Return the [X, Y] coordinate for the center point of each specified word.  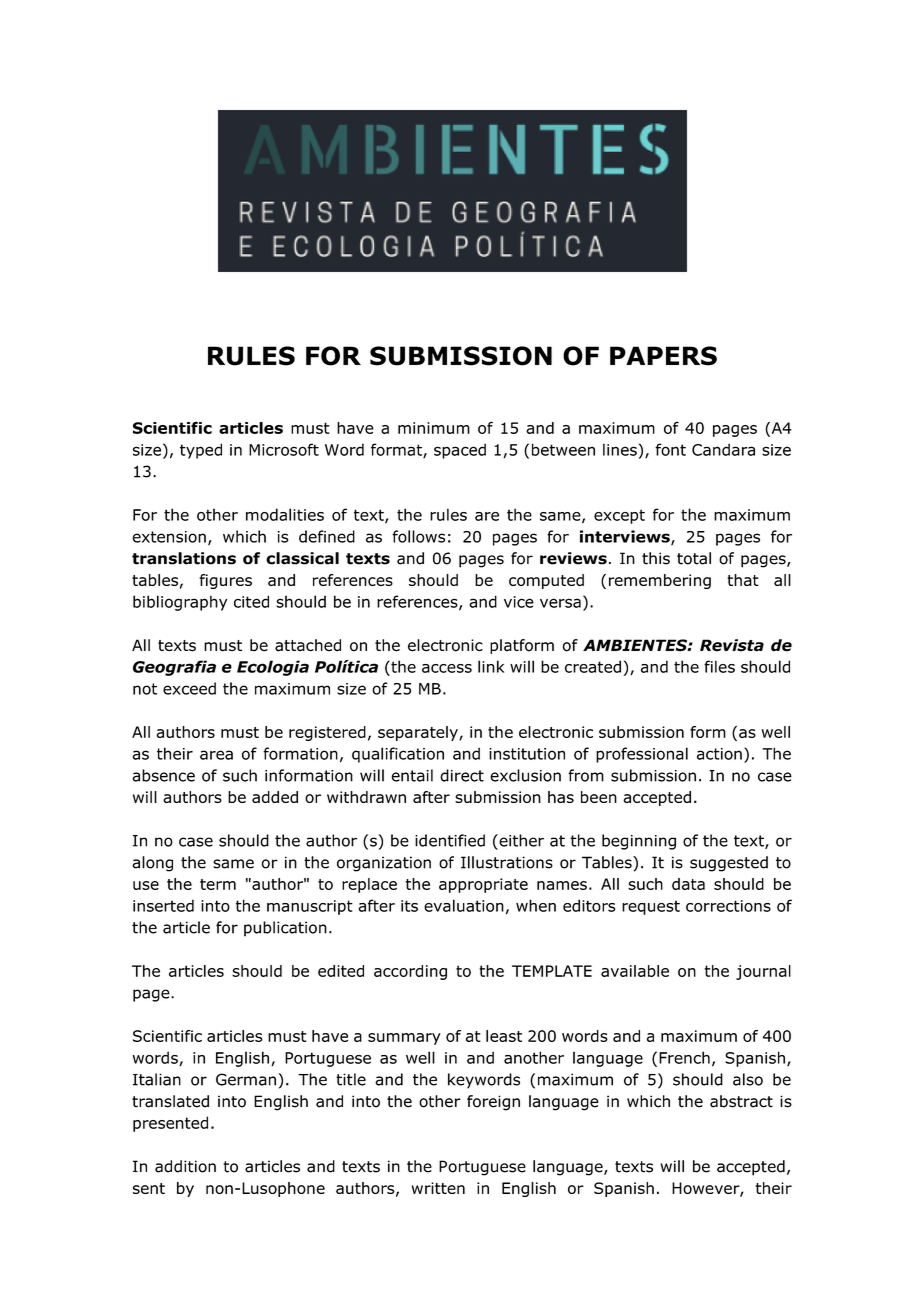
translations [184, 558]
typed [201, 451]
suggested [729, 864]
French [684, 1057]
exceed [189, 688]
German [246, 1079]
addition [185, 1166]
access [447, 668]
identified [450, 840]
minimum [434, 428]
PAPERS [663, 356]
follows [418, 536]
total [694, 558]
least [504, 1036]
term [218, 884]
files [719, 666]
